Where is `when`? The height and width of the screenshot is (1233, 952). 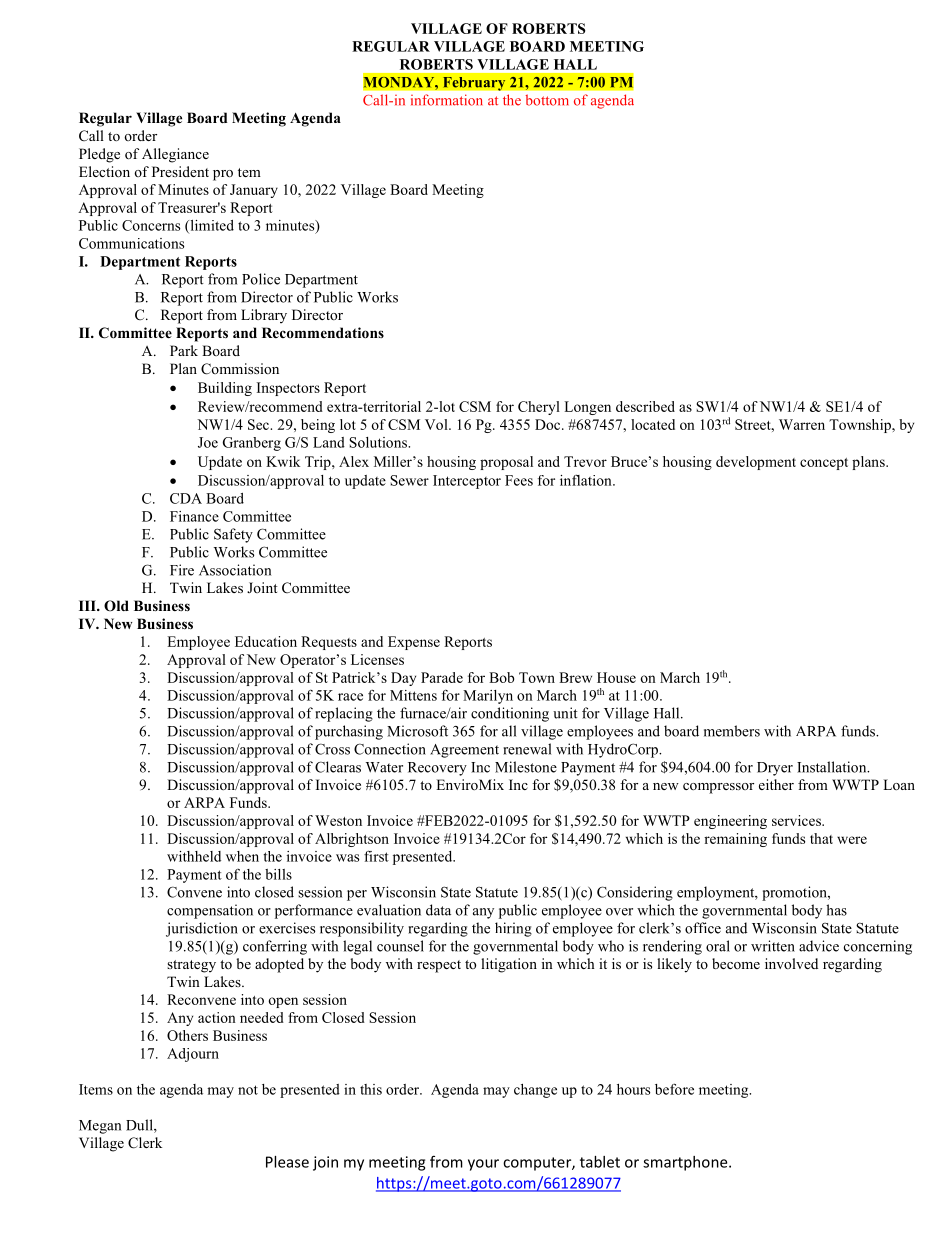 when is located at coordinates (242, 856).
